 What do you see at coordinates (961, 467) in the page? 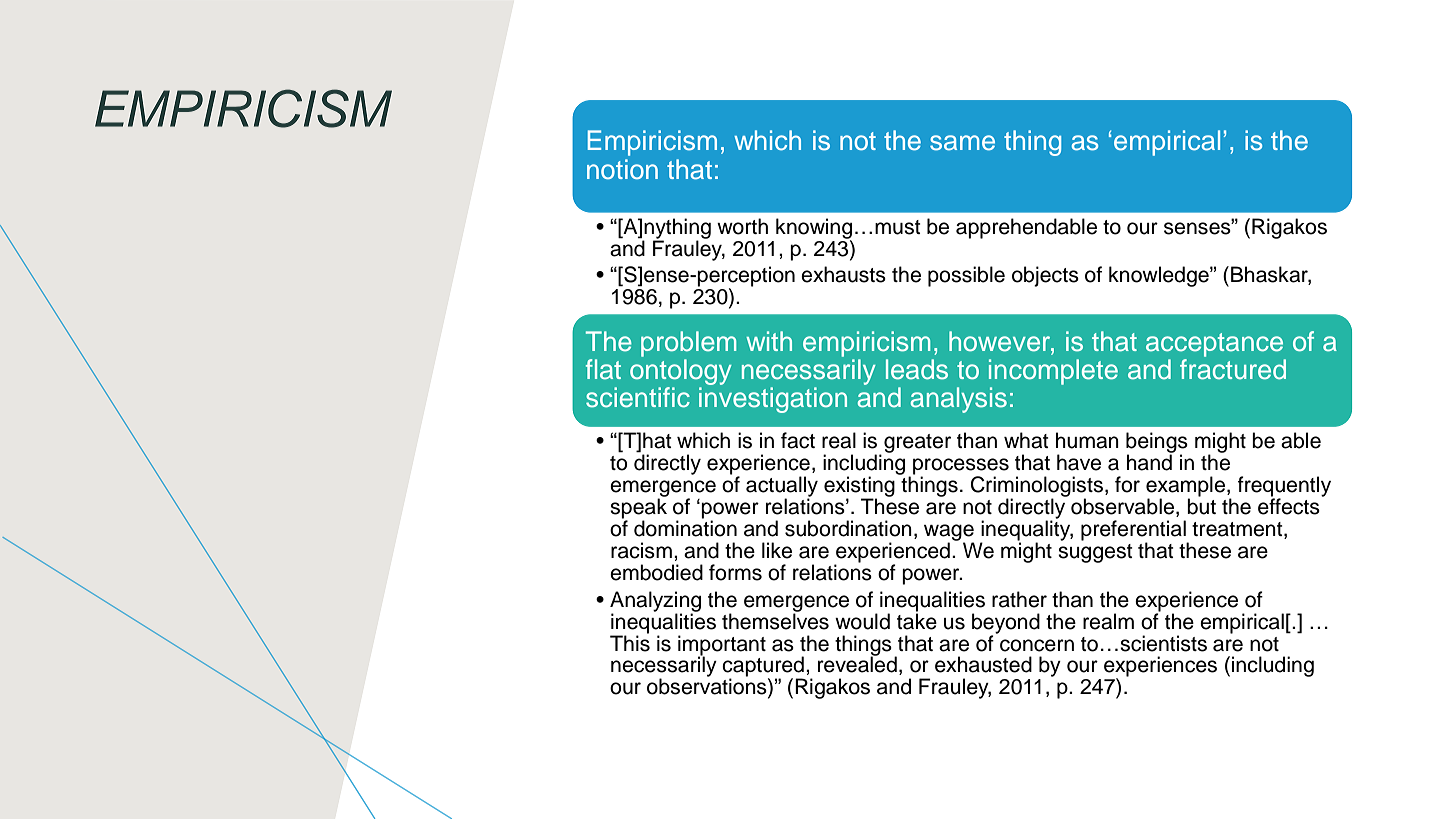
I see `processes` at bounding box center [961, 467].
